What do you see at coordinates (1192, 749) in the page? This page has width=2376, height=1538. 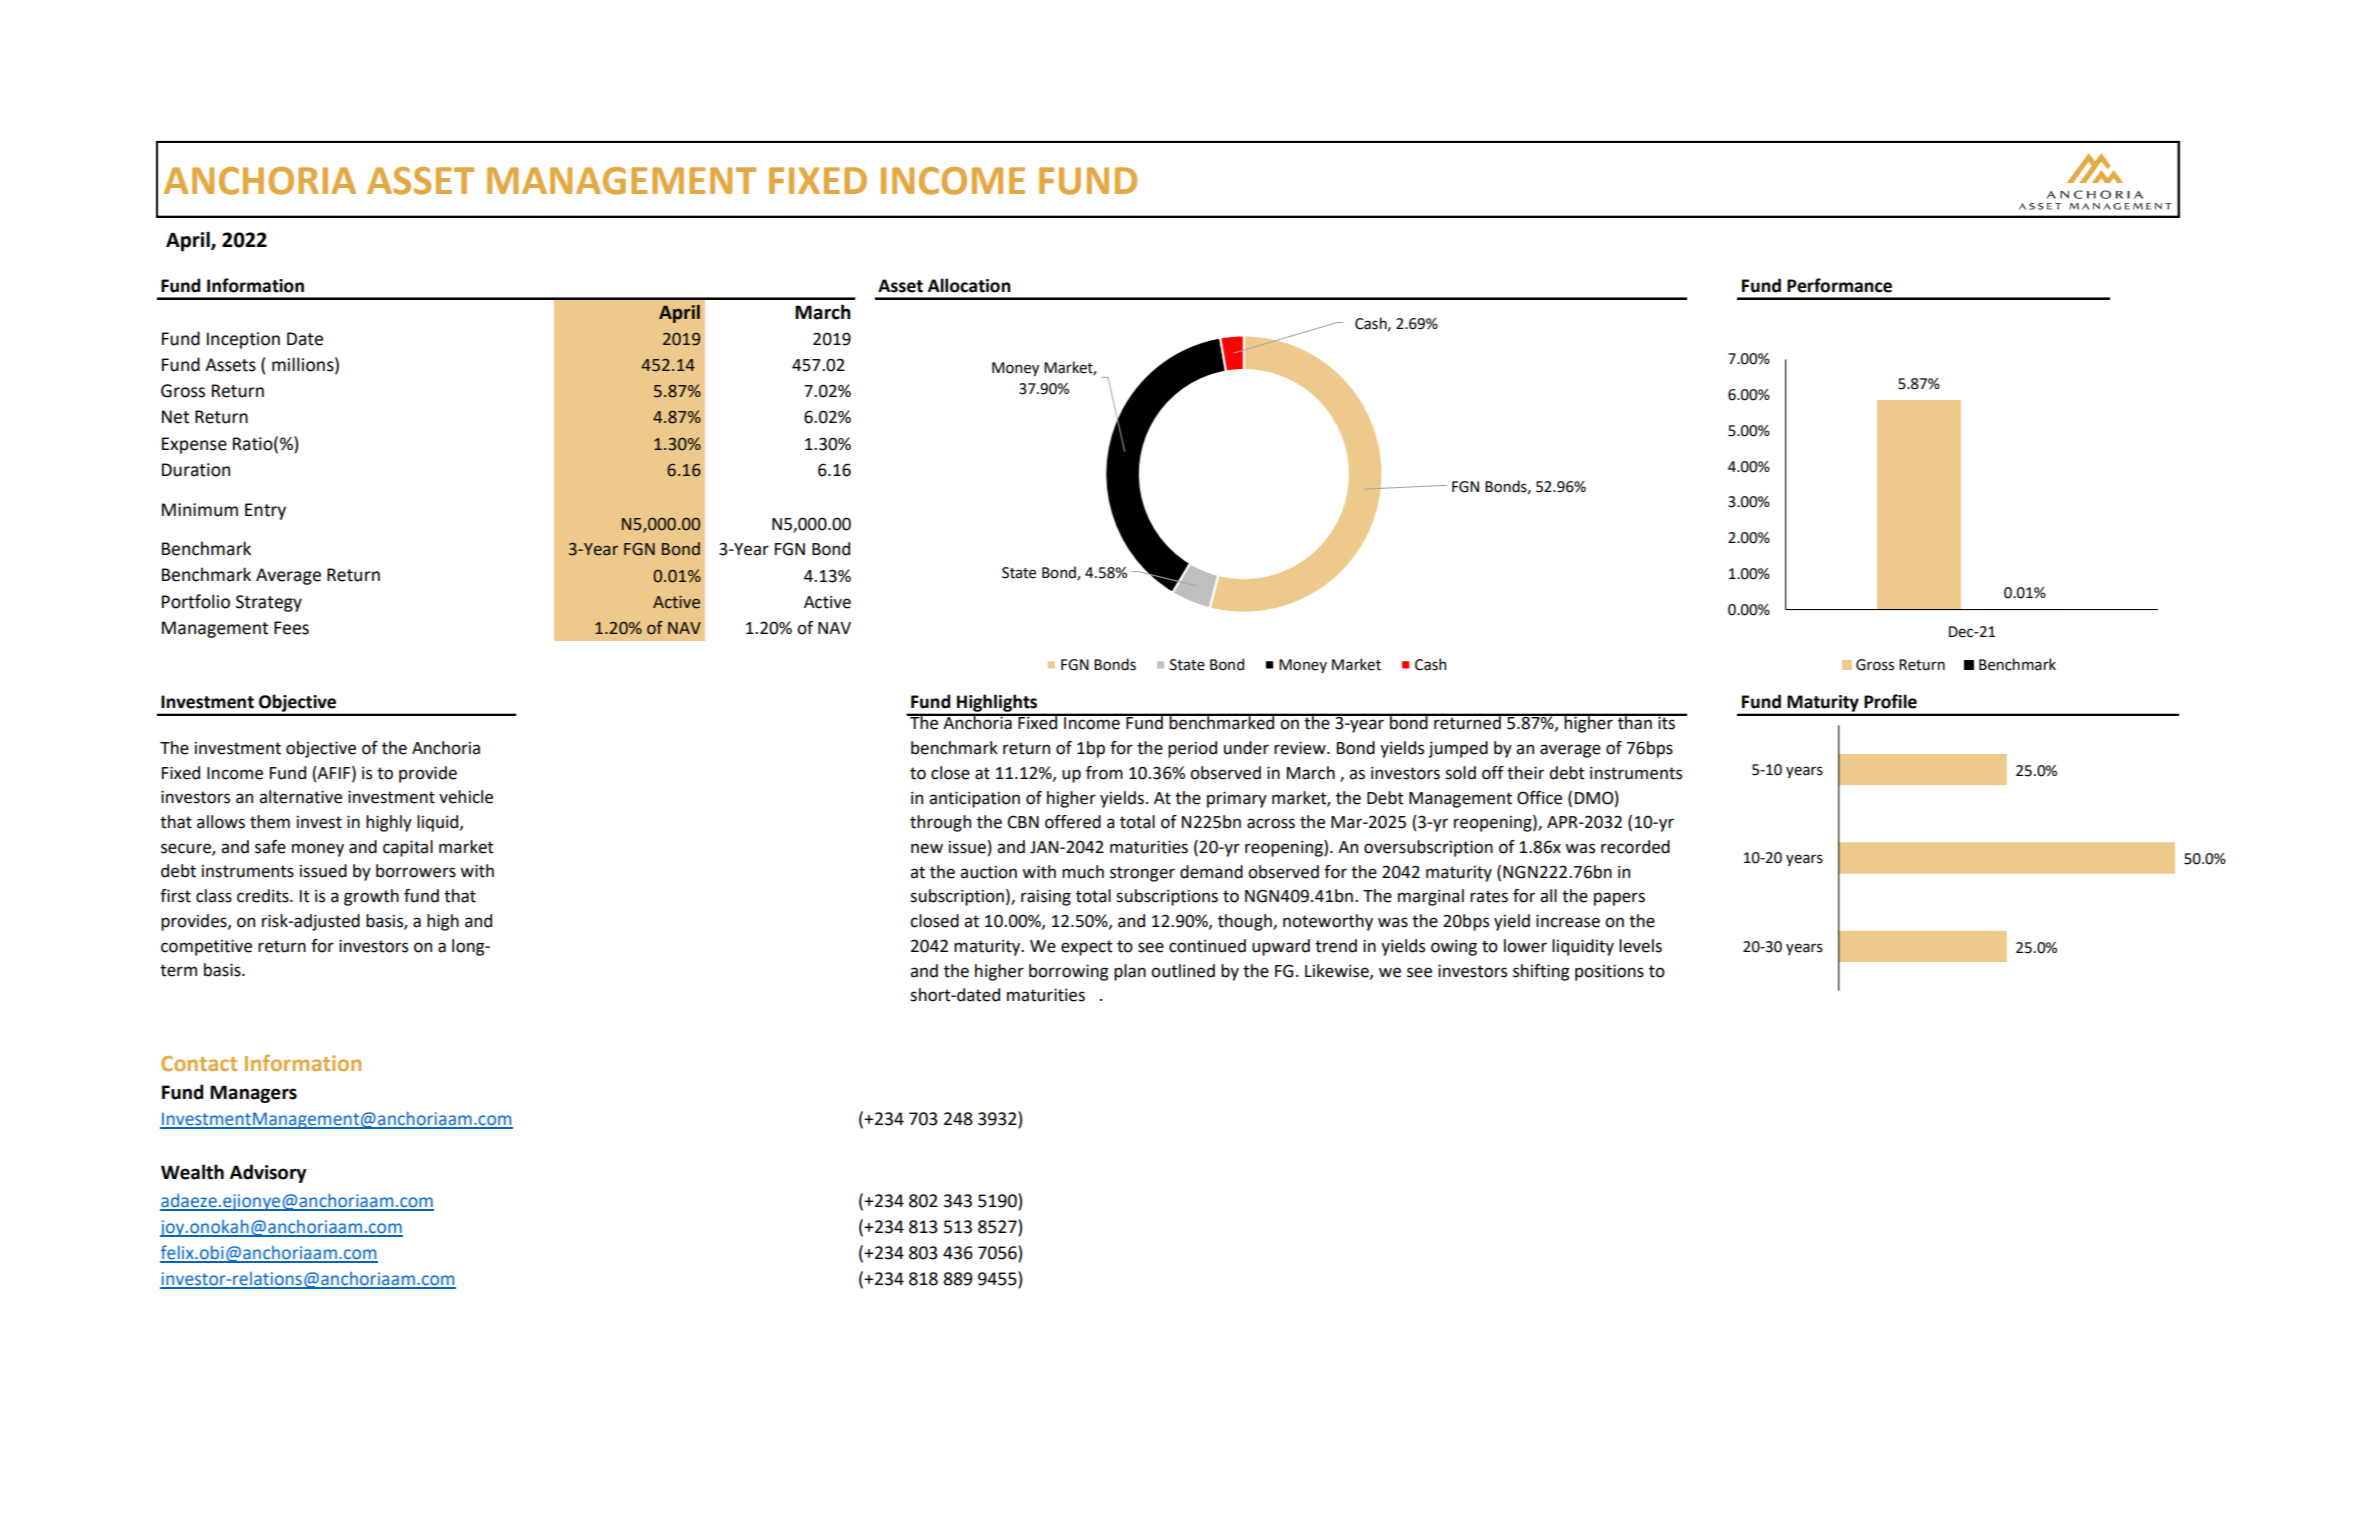 I see `period` at bounding box center [1192, 749].
